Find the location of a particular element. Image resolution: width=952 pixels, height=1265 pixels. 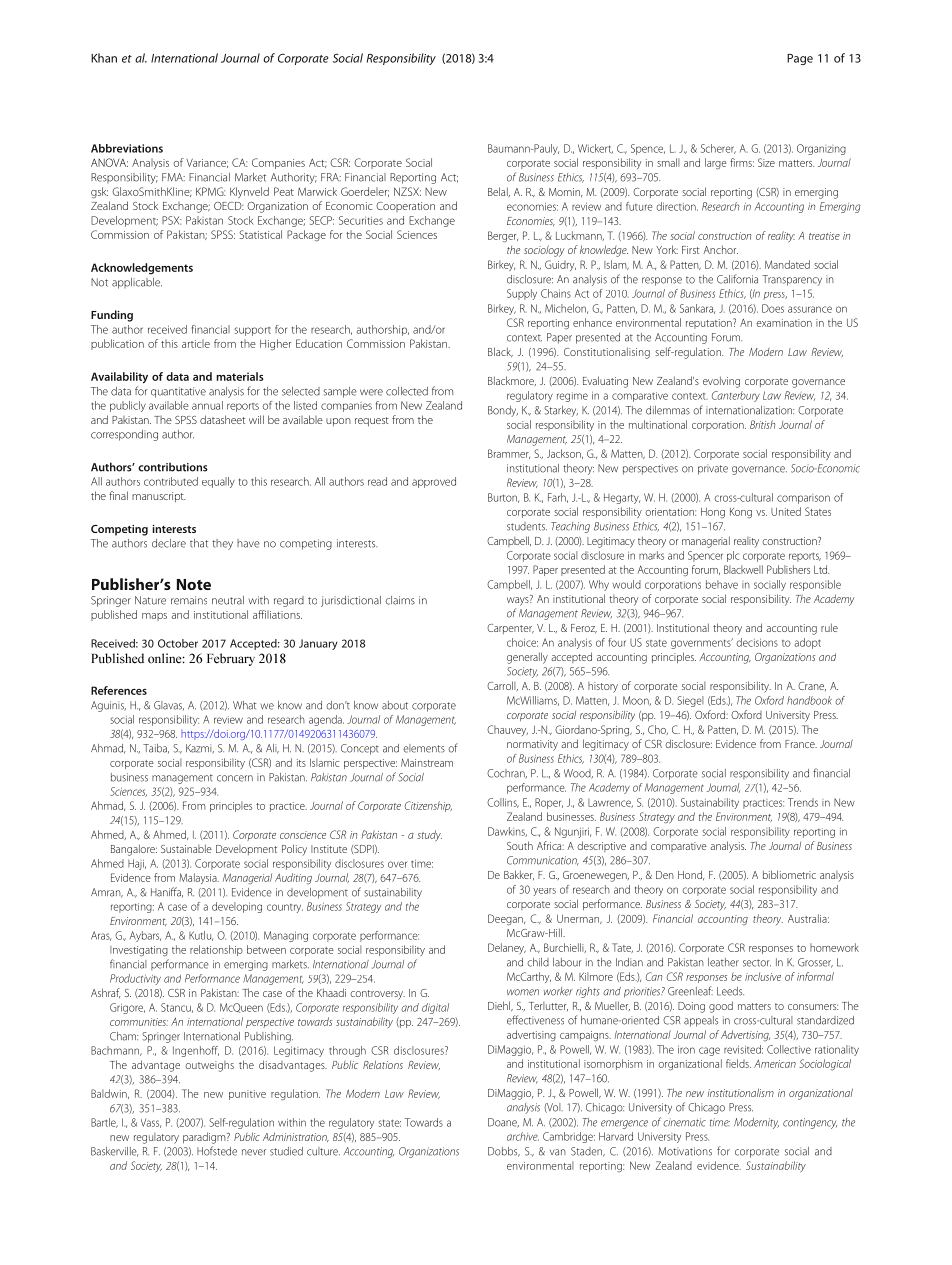

Delaney is located at coordinates (507, 948).
